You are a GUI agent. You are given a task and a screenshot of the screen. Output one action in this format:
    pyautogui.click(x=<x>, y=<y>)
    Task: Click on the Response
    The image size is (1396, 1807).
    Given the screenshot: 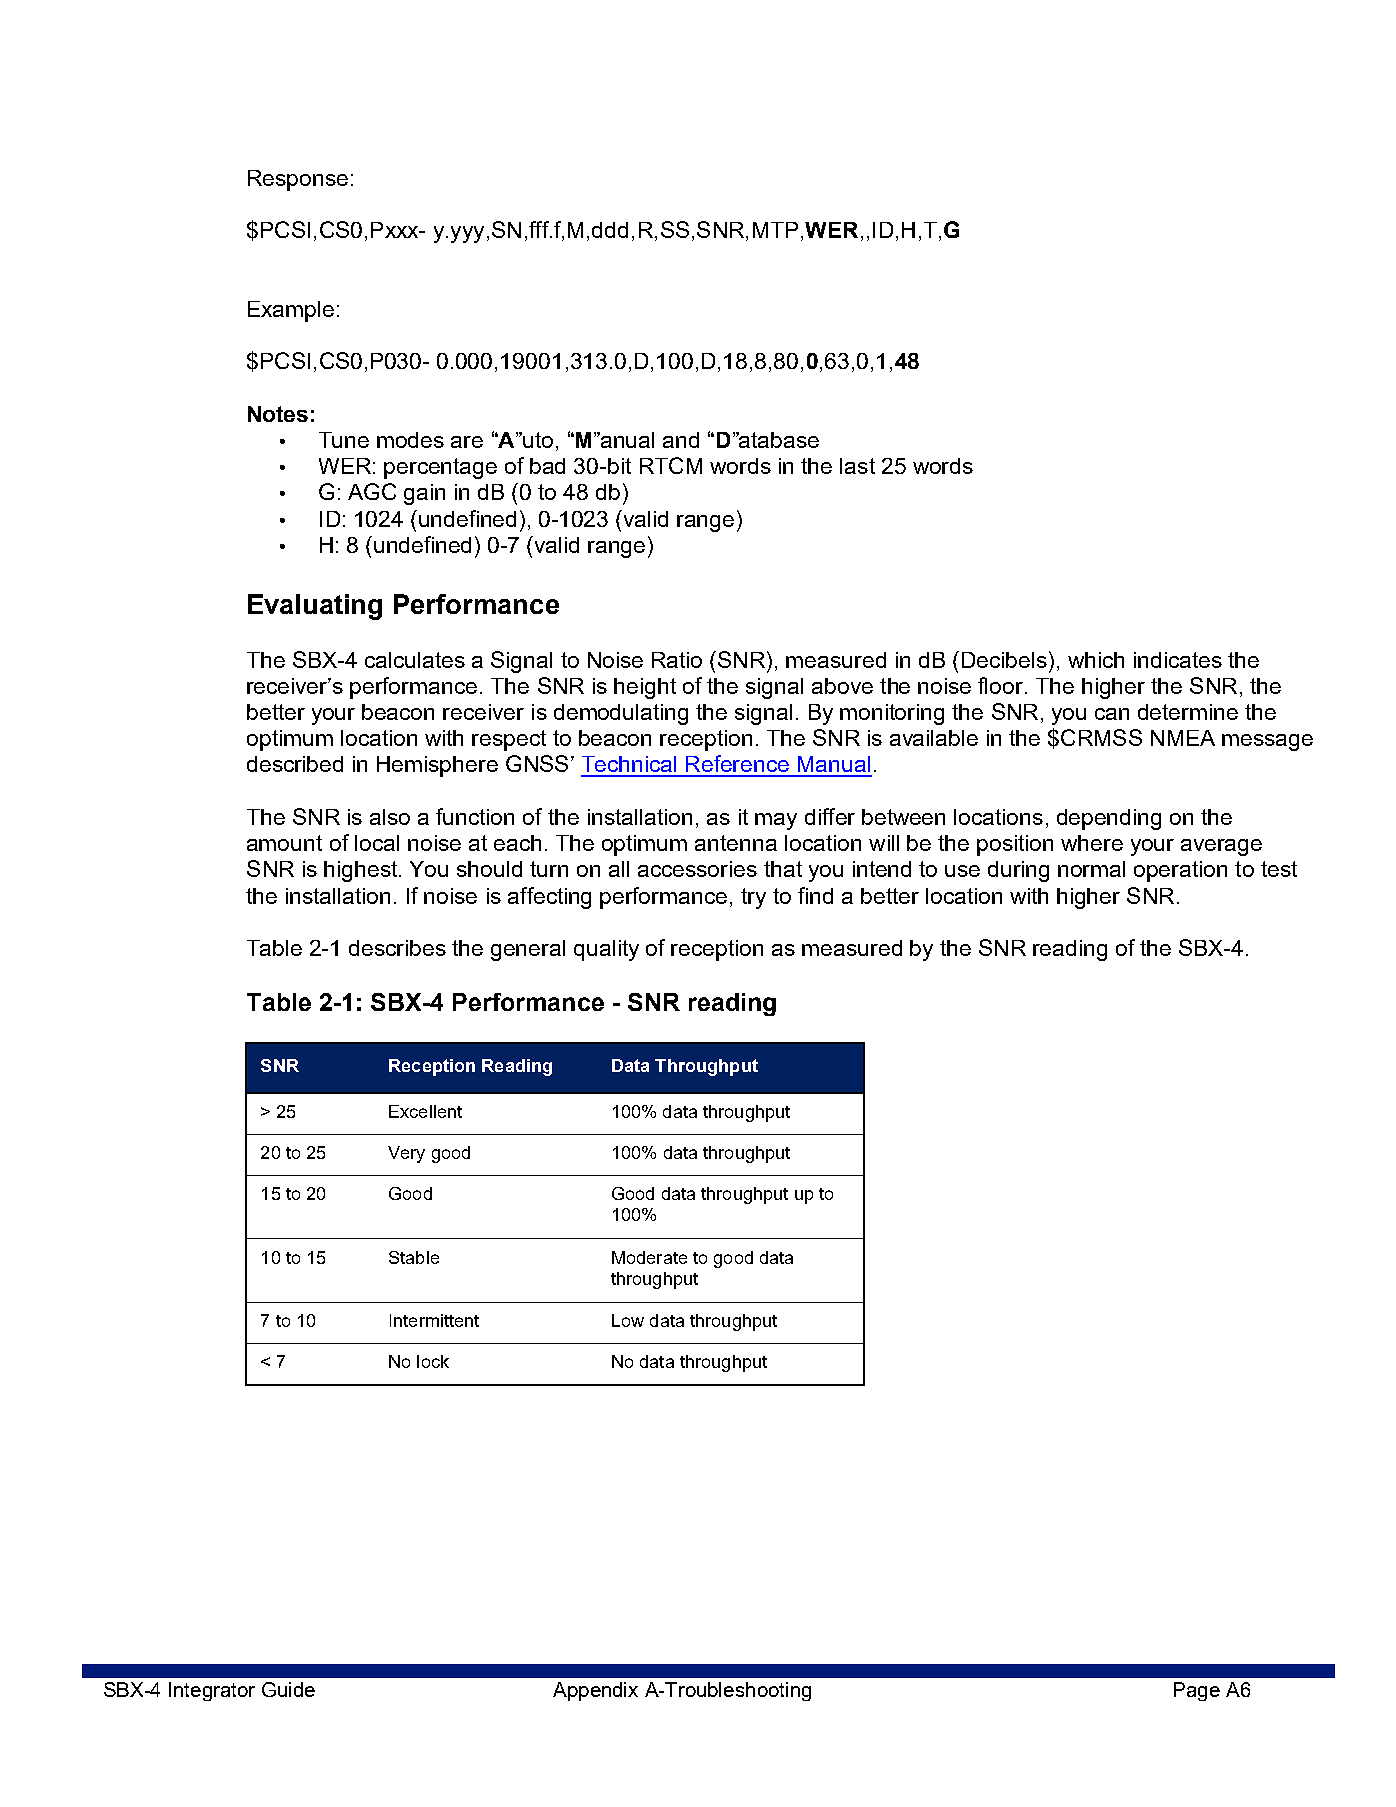 What is the action you would take?
    pyautogui.click(x=298, y=180)
